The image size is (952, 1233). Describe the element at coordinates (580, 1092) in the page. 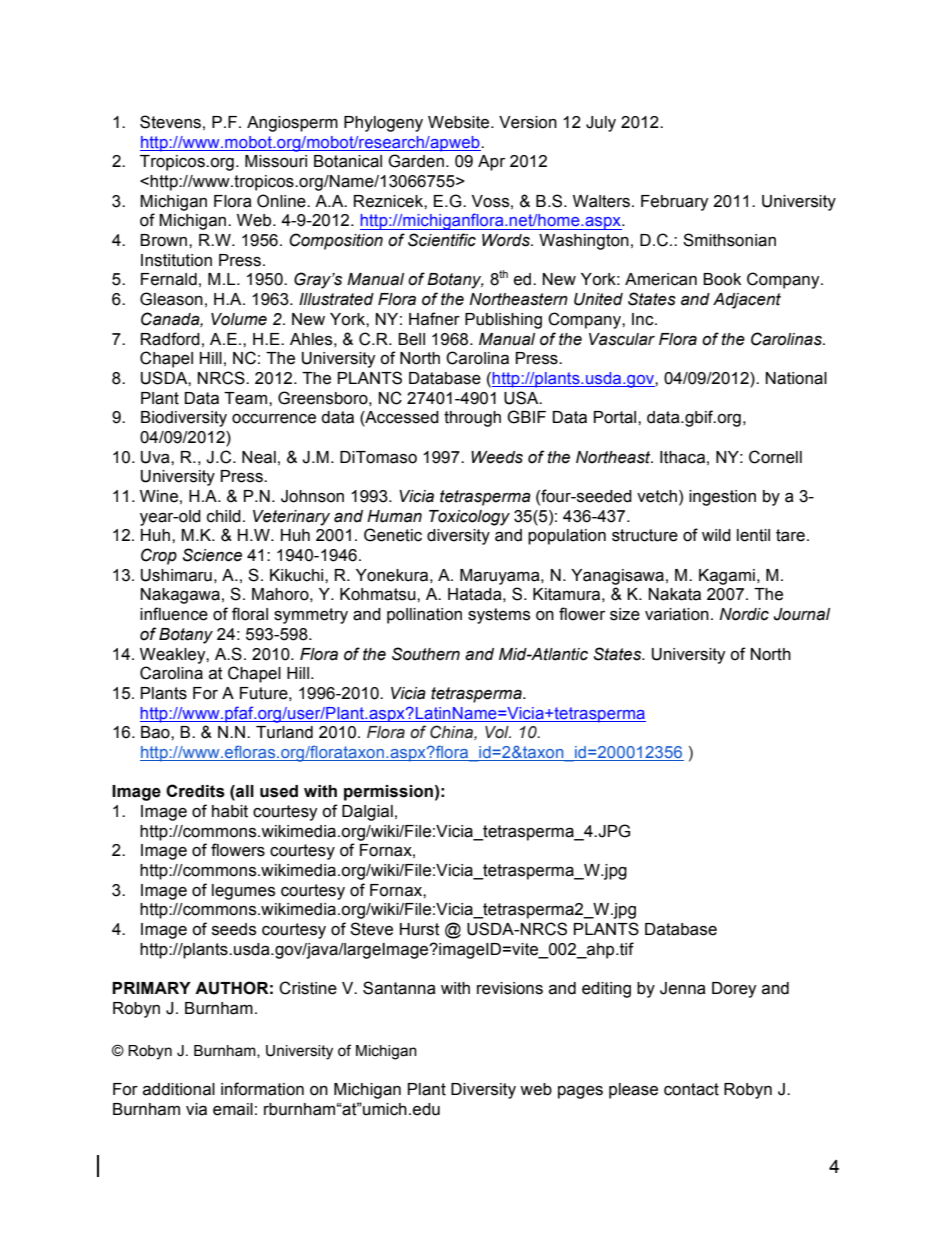

I see `pages` at that location.
